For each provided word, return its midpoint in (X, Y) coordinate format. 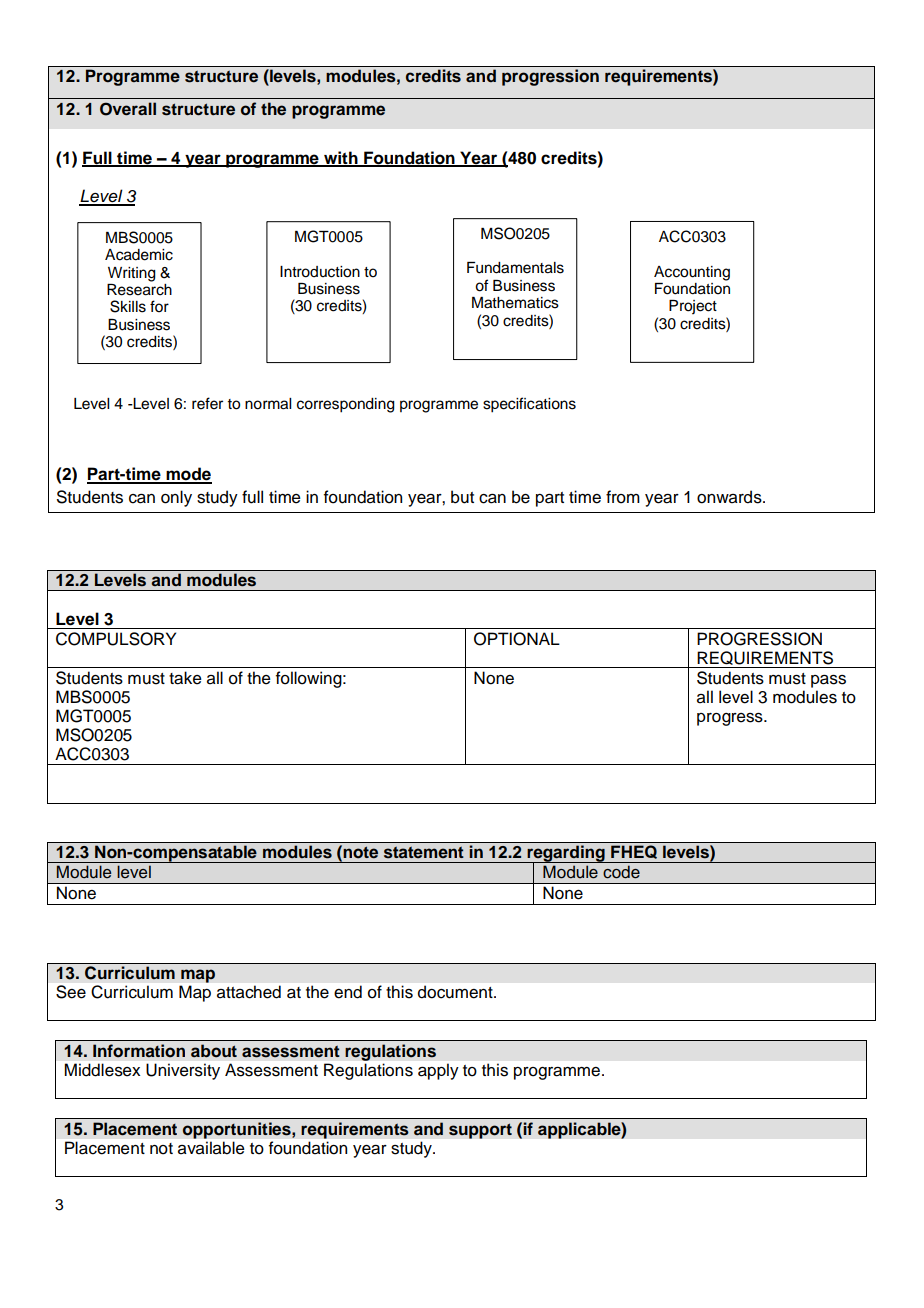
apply (438, 1072)
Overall (128, 109)
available (211, 1147)
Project (693, 307)
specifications (529, 405)
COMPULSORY (116, 639)
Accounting (692, 273)
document (456, 992)
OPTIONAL (517, 639)
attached (249, 991)
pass (828, 681)
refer (207, 403)
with (341, 158)
